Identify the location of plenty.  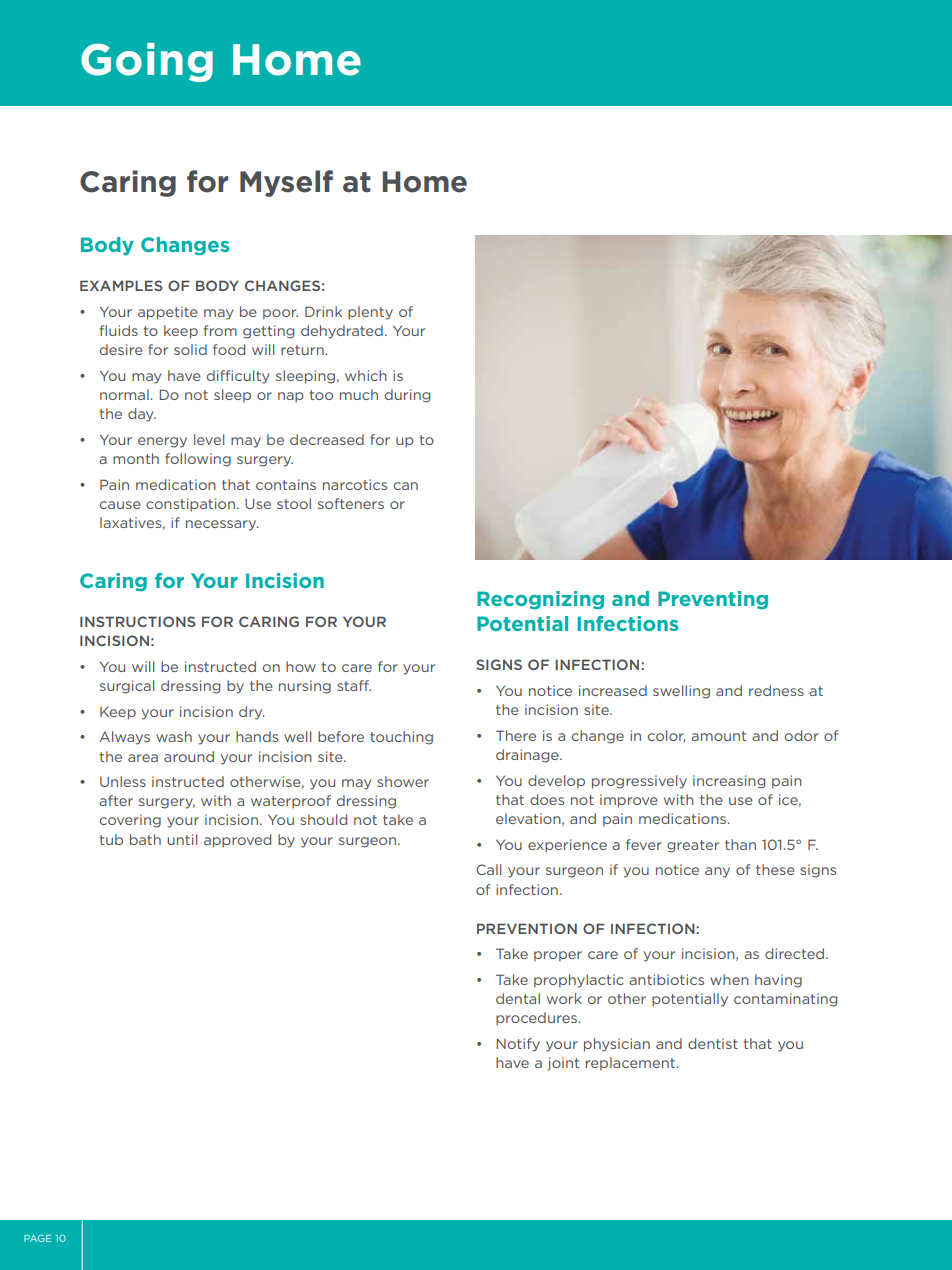
(370, 313).
